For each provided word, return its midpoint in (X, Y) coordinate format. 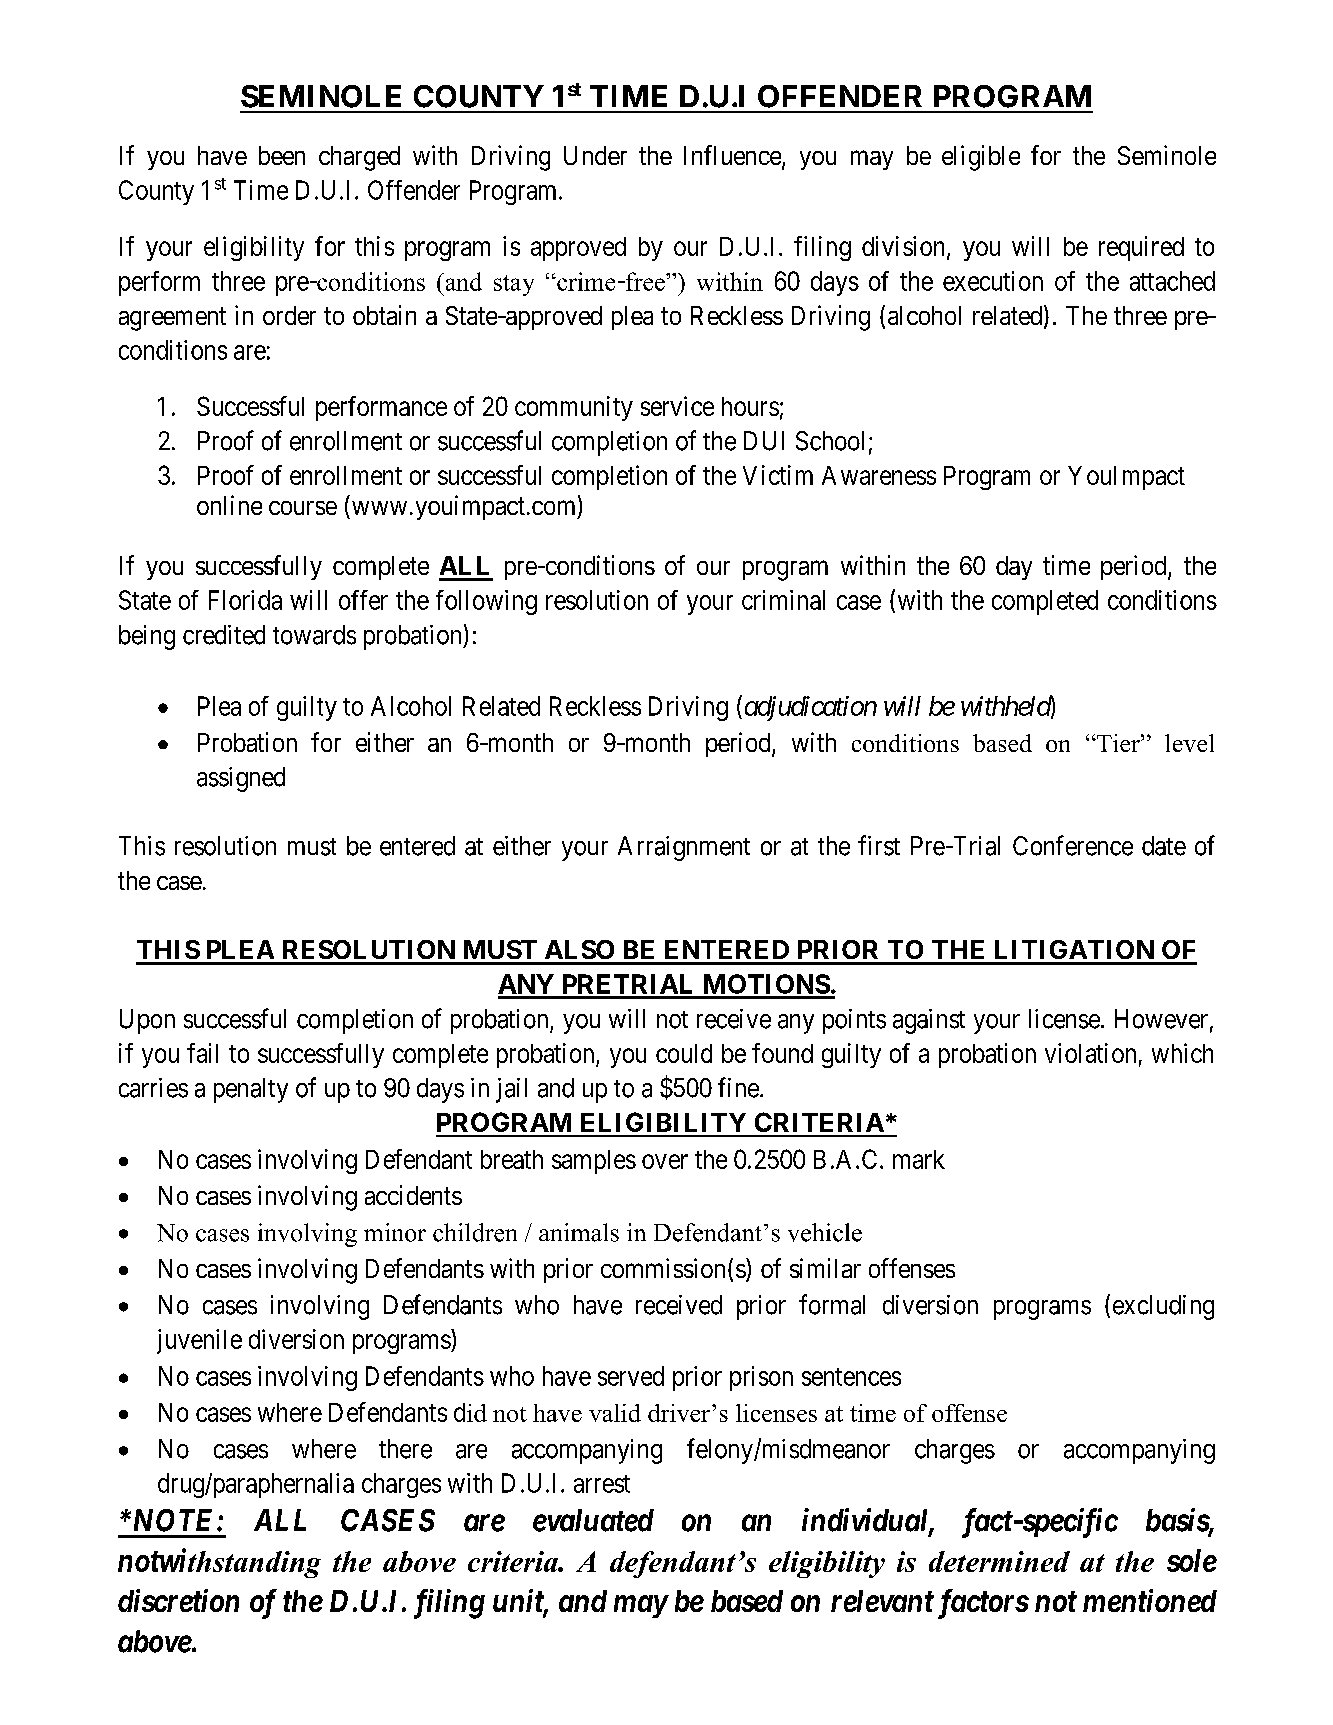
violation (1090, 1053)
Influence (733, 156)
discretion (178, 1600)
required (1141, 248)
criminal (783, 600)
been (282, 155)
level (1189, 743)
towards (314, 635)
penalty (251, 1090)
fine (738, 1087)
